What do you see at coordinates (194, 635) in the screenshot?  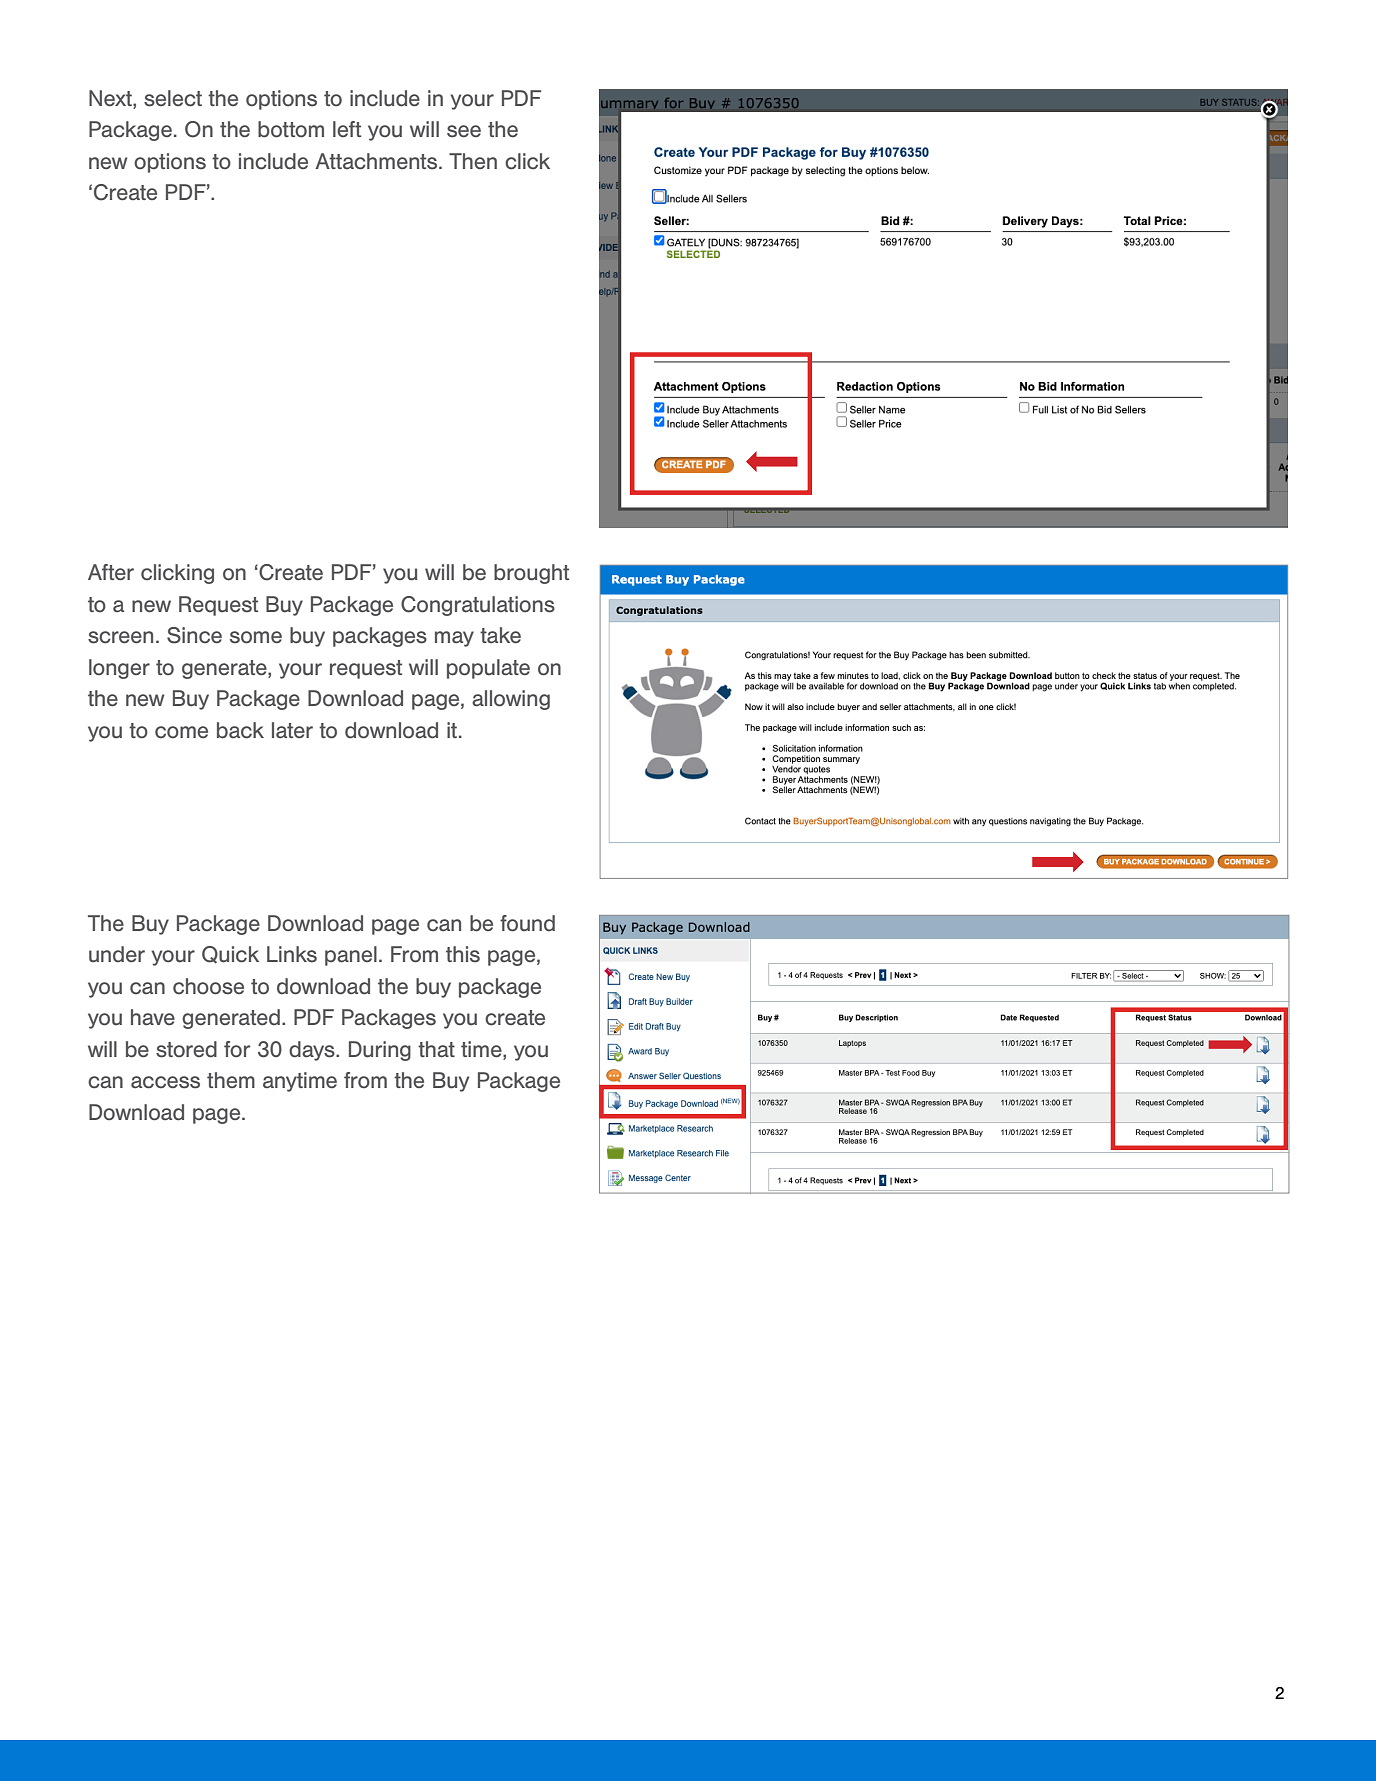 I see `Since` at bounding box center [194, 635].
